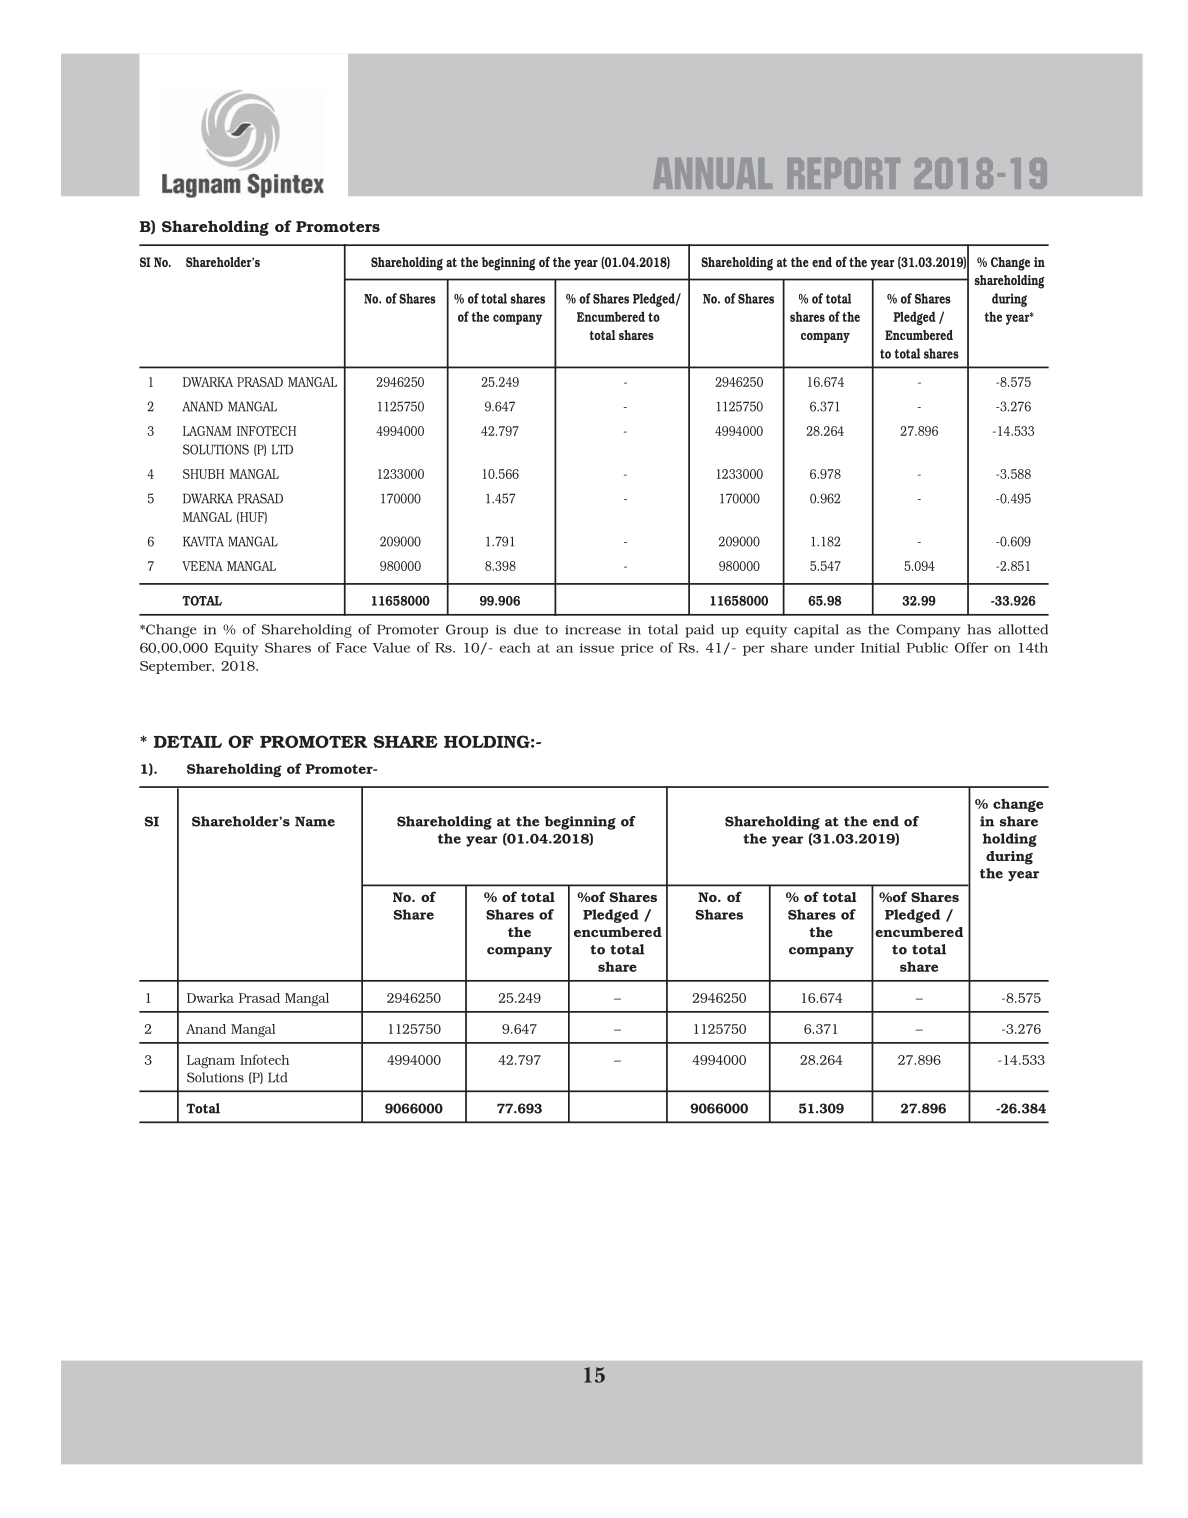 The height and width of the screenshot is (1518, 1188). Describe the element at coordinates (315, 821) in the screenshot. I see `Name` at that location.
